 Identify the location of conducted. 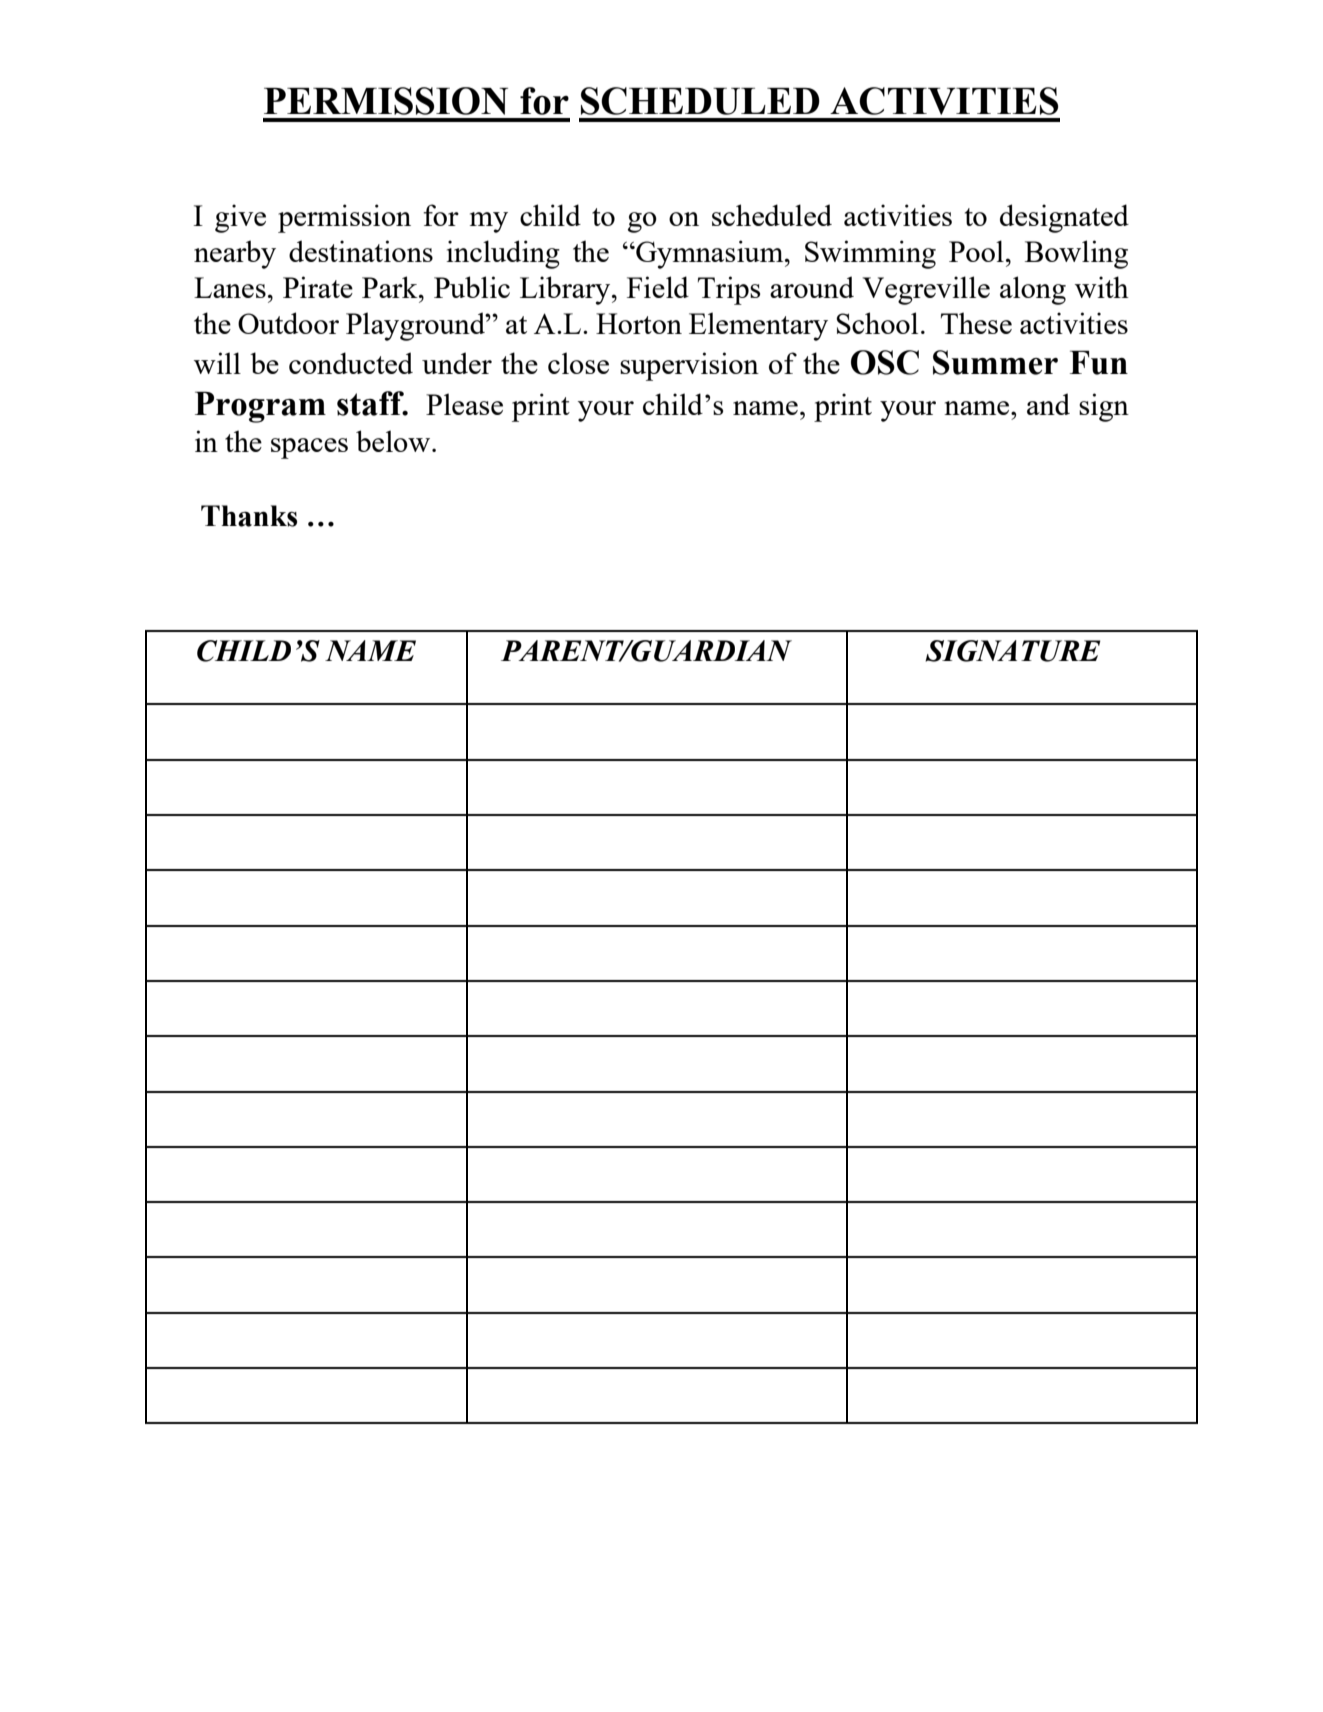
(351, 363).
